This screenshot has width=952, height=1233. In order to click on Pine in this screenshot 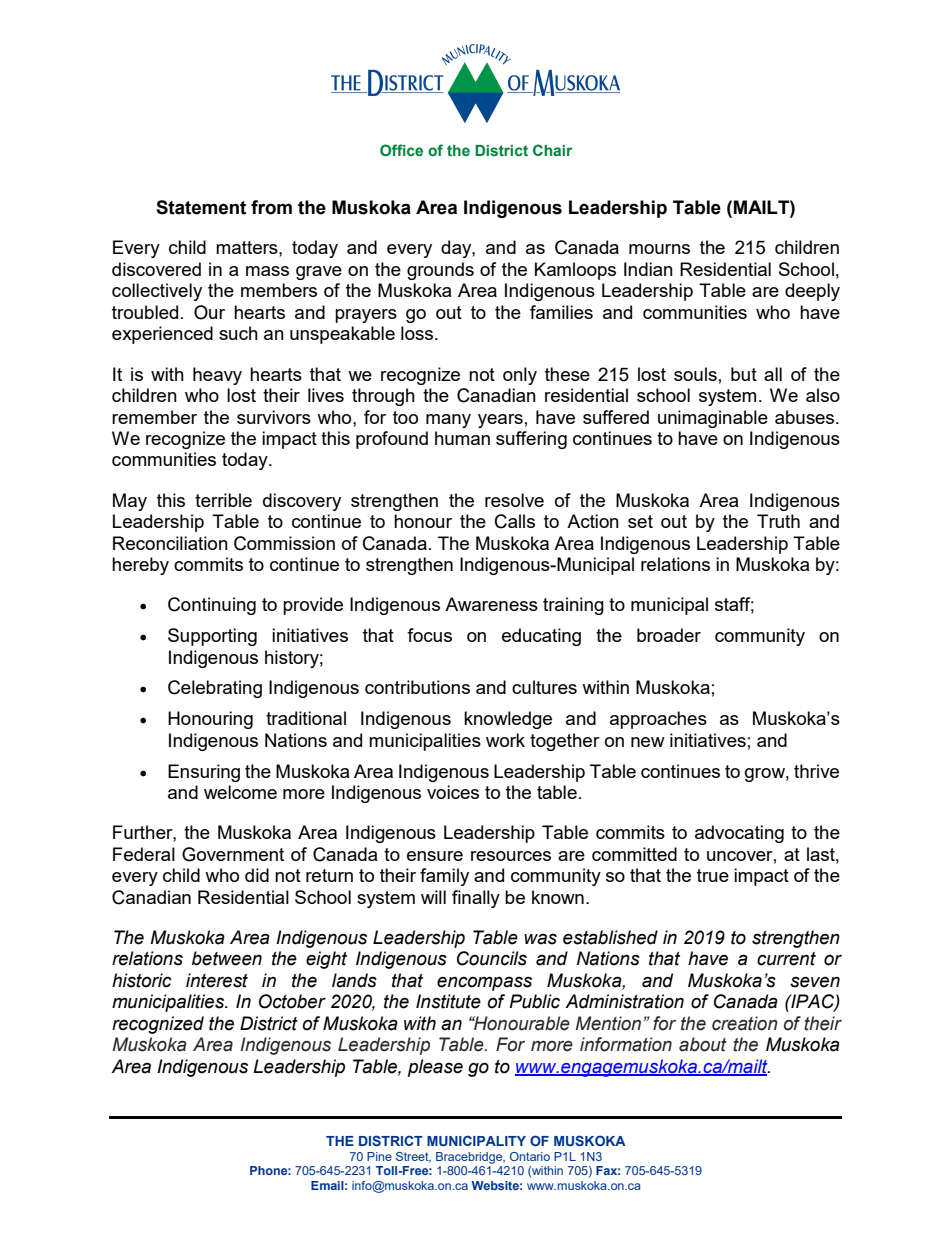, I will do `click(379, 1156)`.
